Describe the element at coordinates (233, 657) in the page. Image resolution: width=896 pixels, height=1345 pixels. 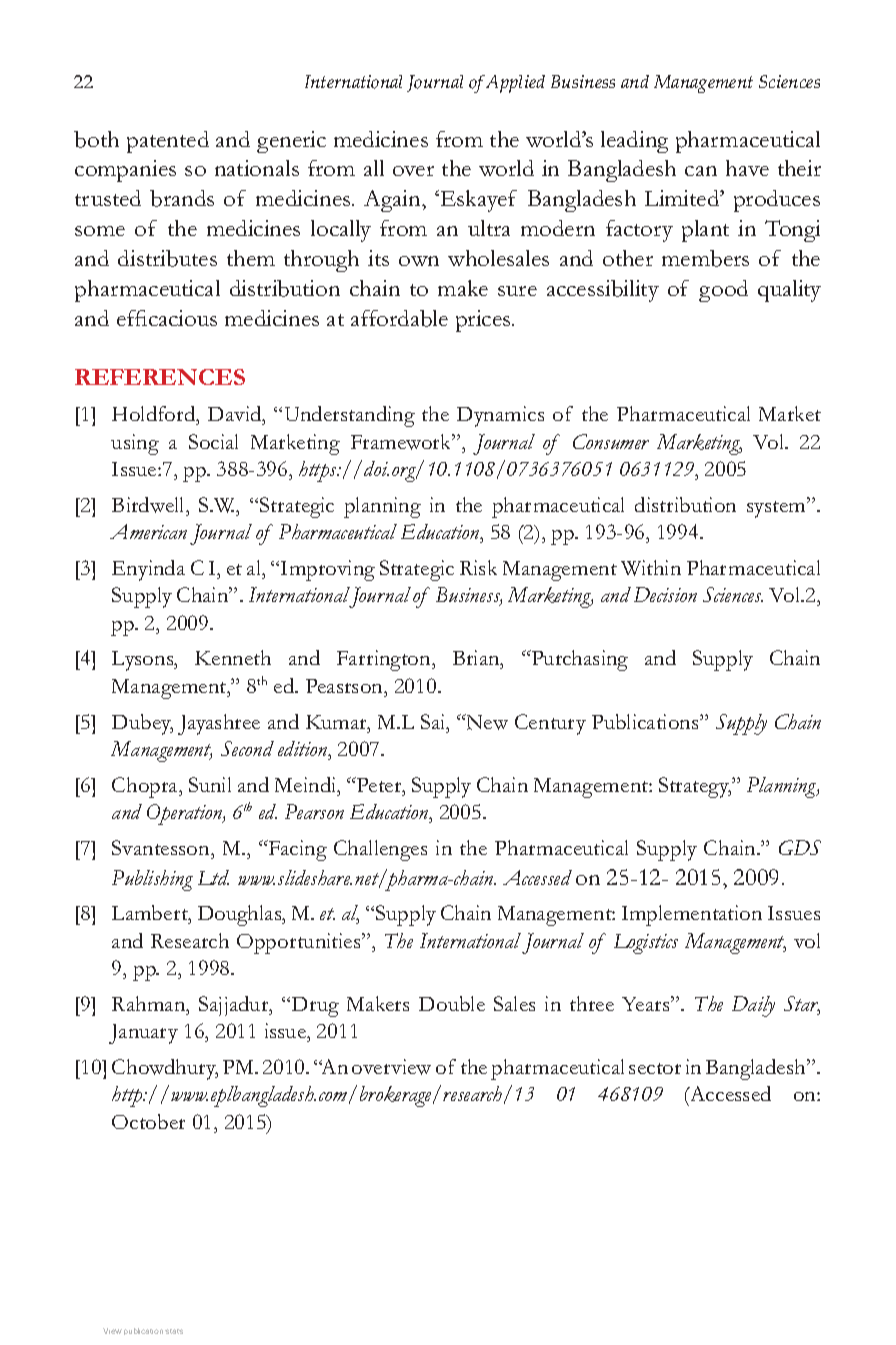
I see `Kenneth` at that location.
